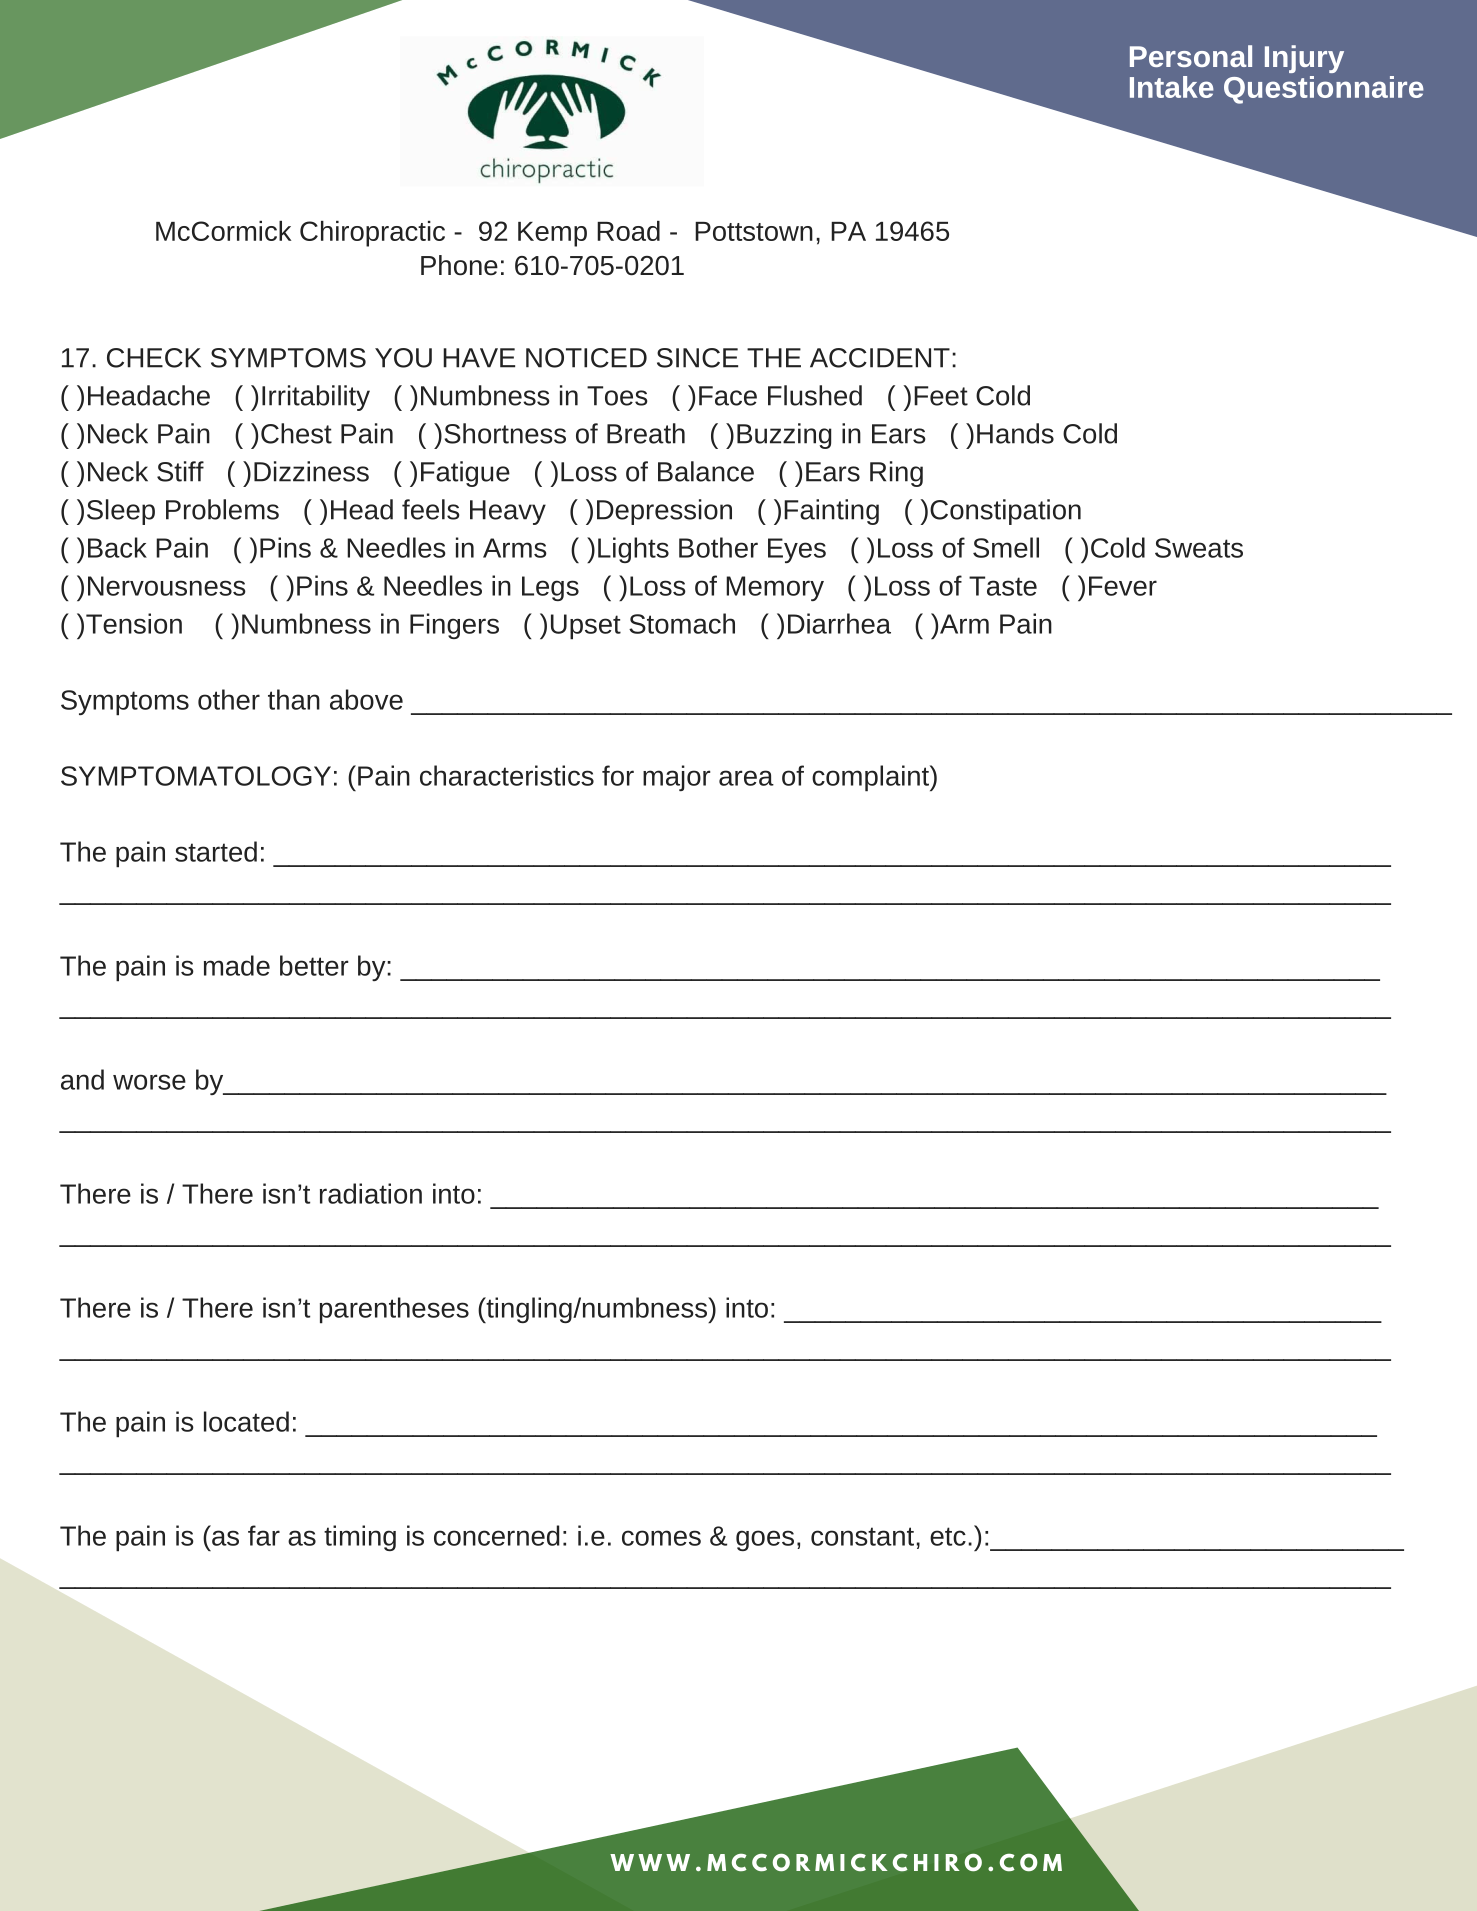 The width and height of the document is (1477, 1911). I want to click on Chest, so click(296, 433).
